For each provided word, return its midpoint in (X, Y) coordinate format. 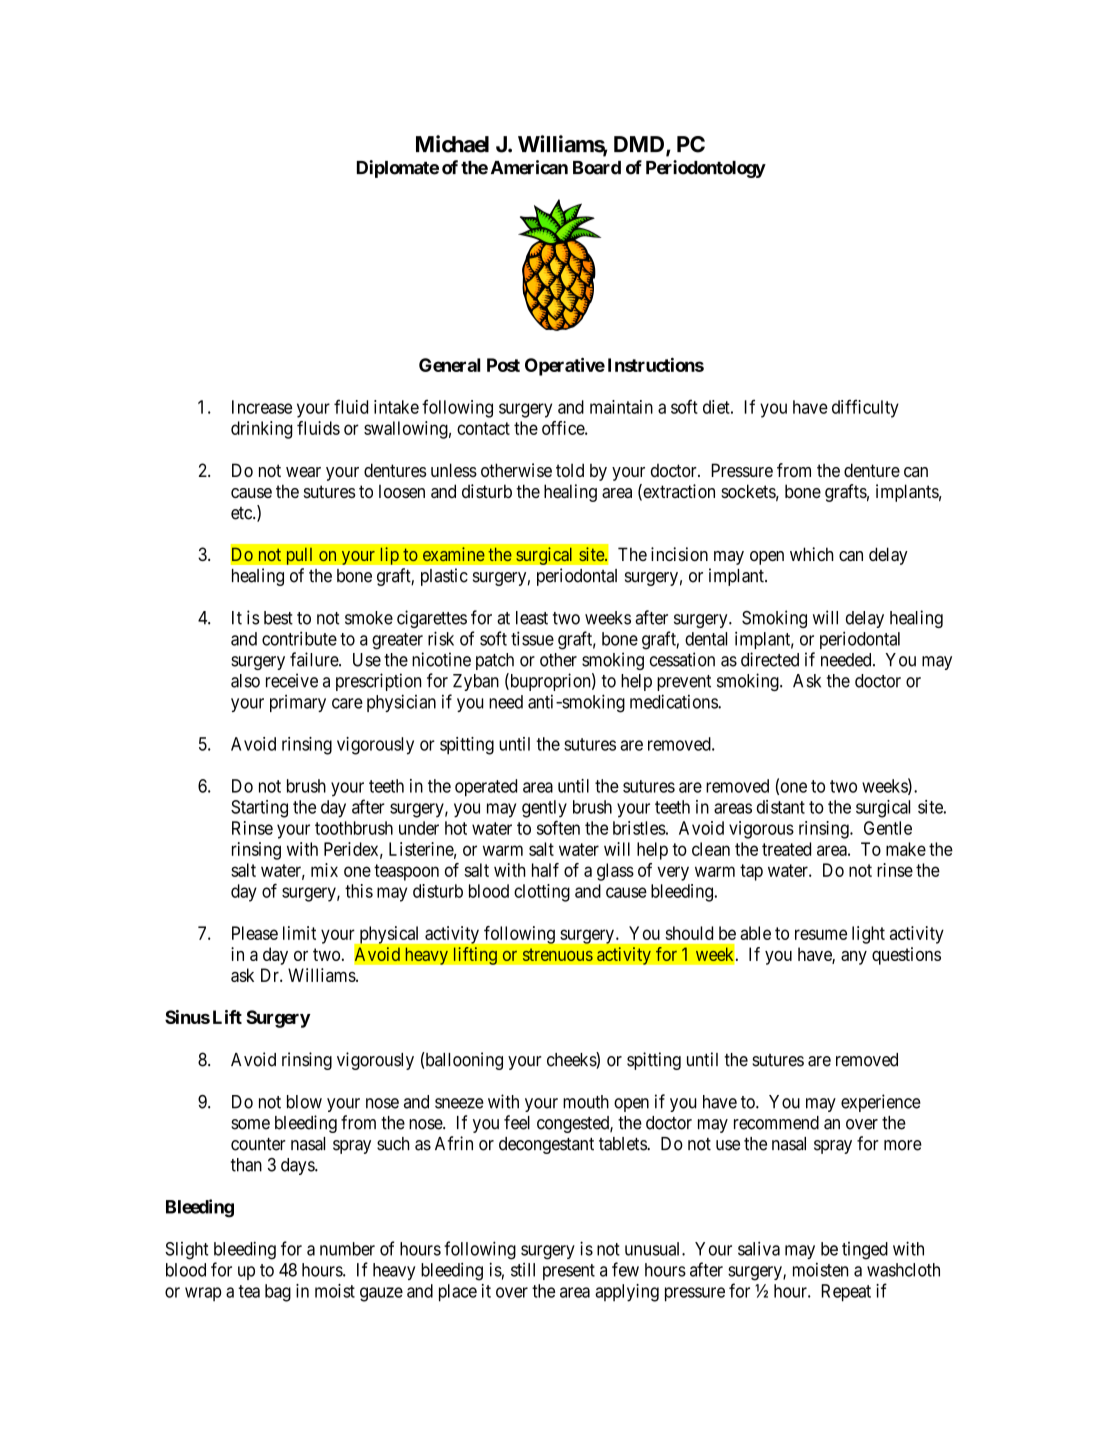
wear (303, 472)
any (854, 958)
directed (770, 659)
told (570, 470)
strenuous (558, 954)
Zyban (476, 682)
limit (299, 933)
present (569, 1272)
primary (298, 703)
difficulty (865, 408)
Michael (452, 144)
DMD (640, 145)
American (529, 167)
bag (278, 1293)
